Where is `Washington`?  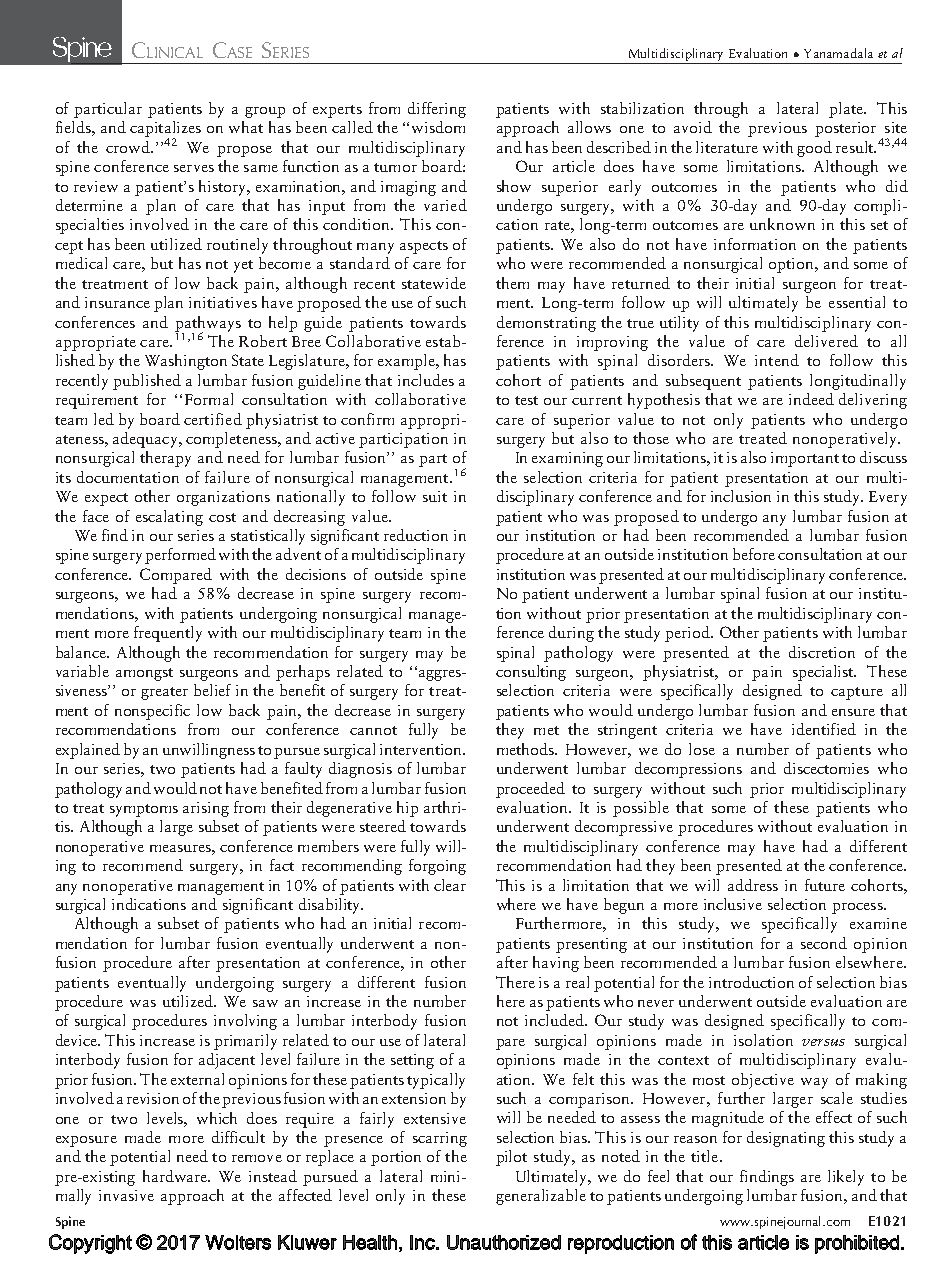 Washington is located at coordinates (186, 362).
